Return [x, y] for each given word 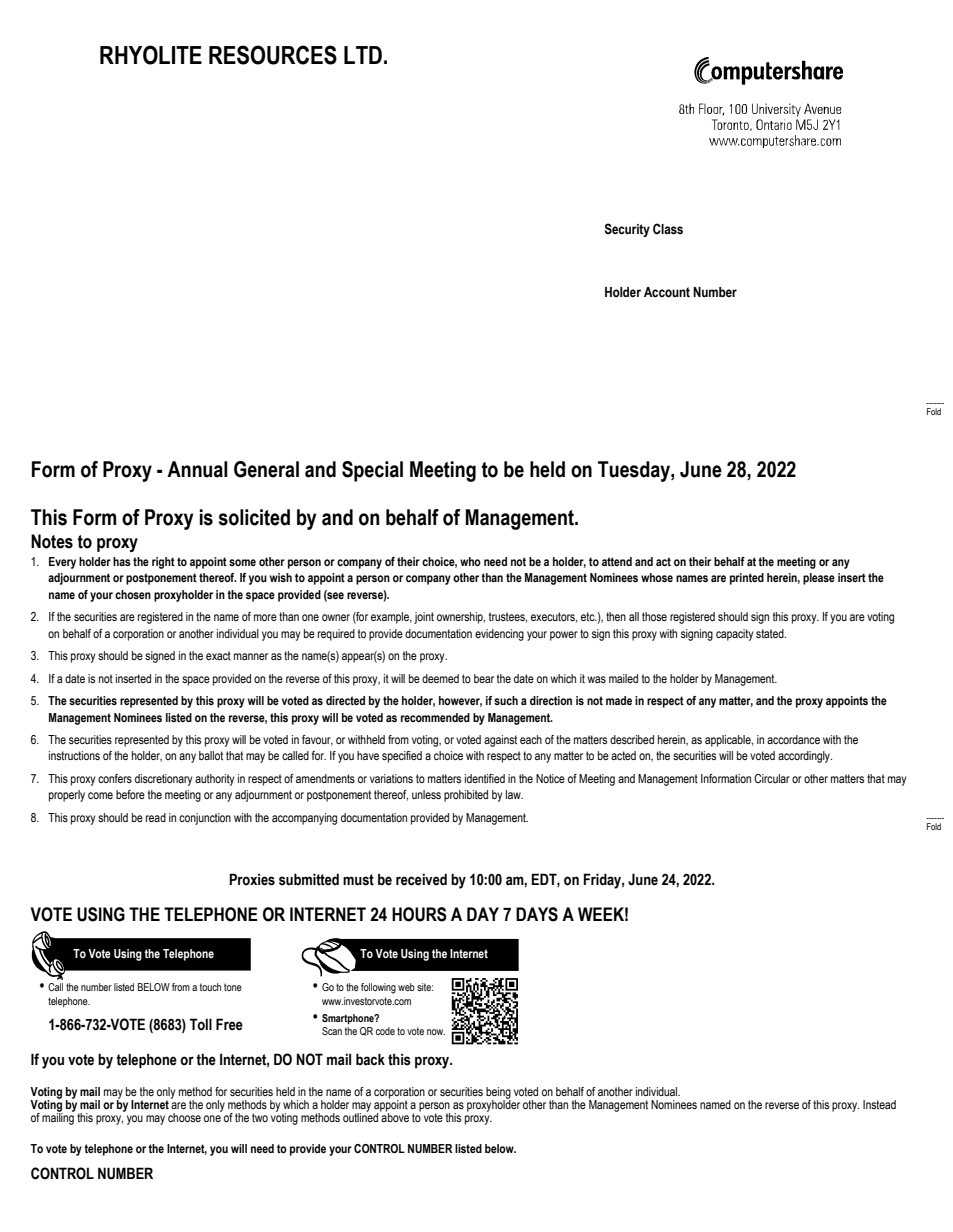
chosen [133, 594]
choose [184, 1117]
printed [747, 579]
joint [424, 618]
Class [668, 229]
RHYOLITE [151, 55]
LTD [363, 55]
